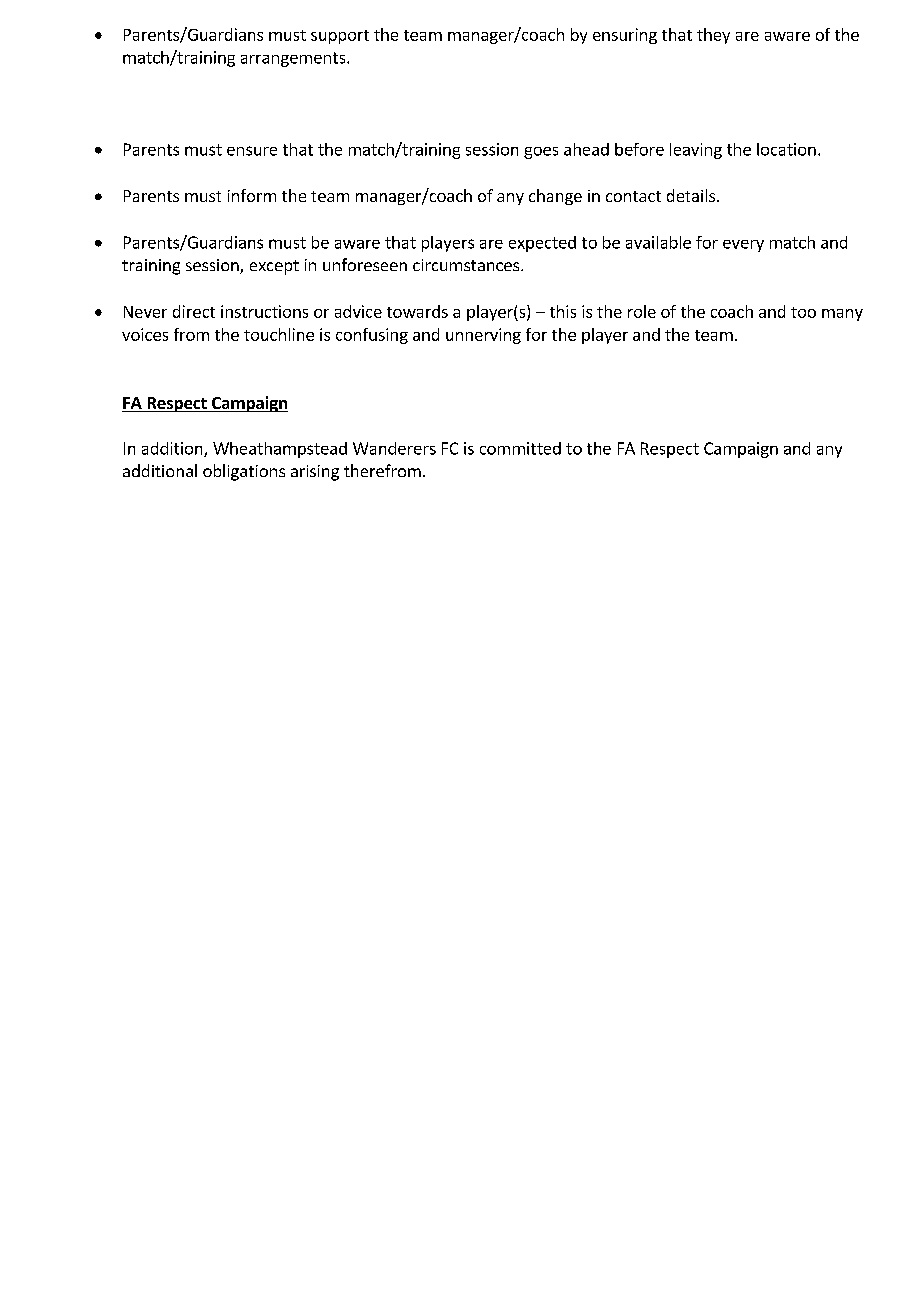 The width and height of the image is (924, 1308). What do you see at coordinates (194, 311) in the image?
I see `direct` at bounding box center [194, 311].
